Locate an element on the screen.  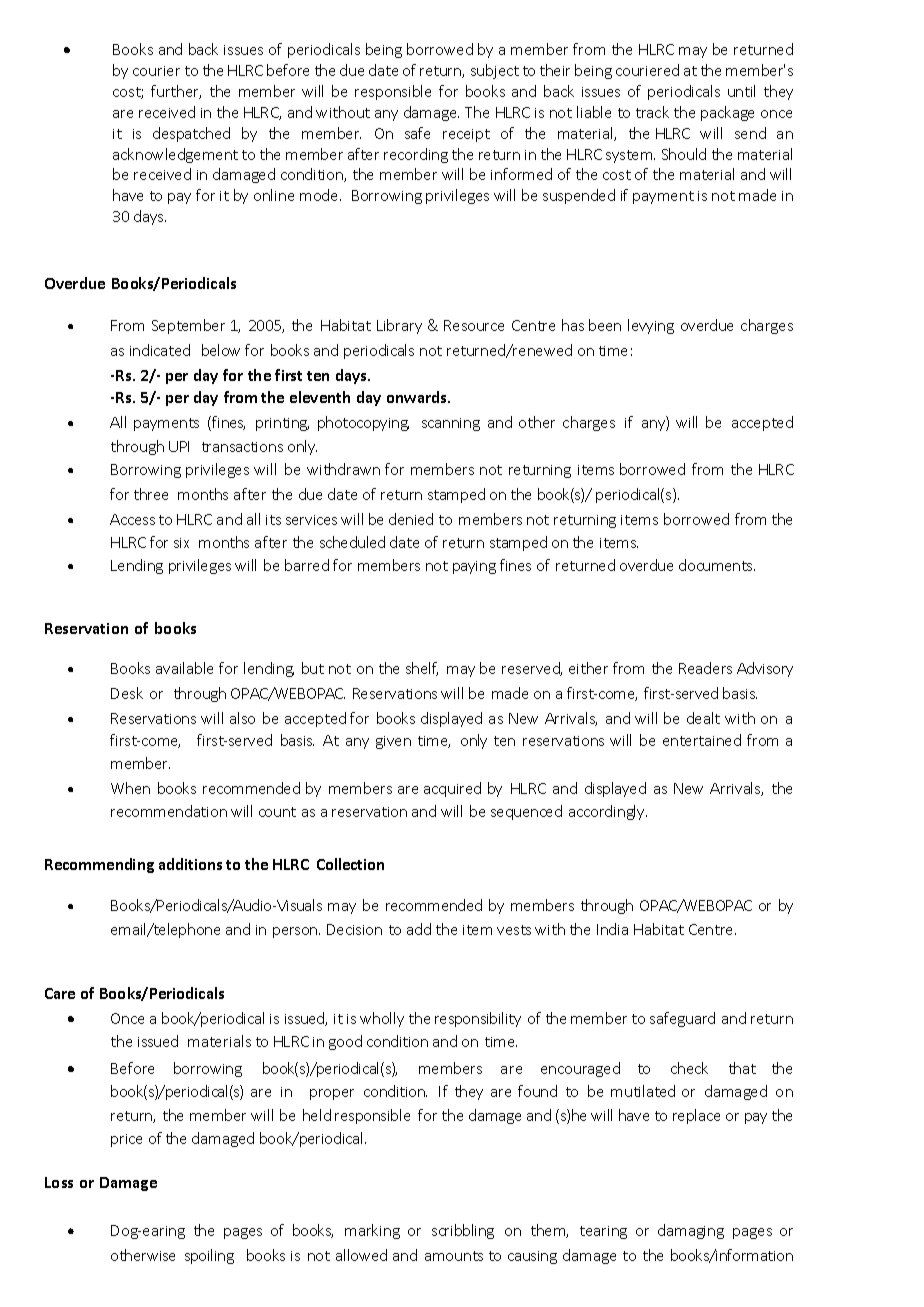
spoiling is located at coordinates (209, 1256).
